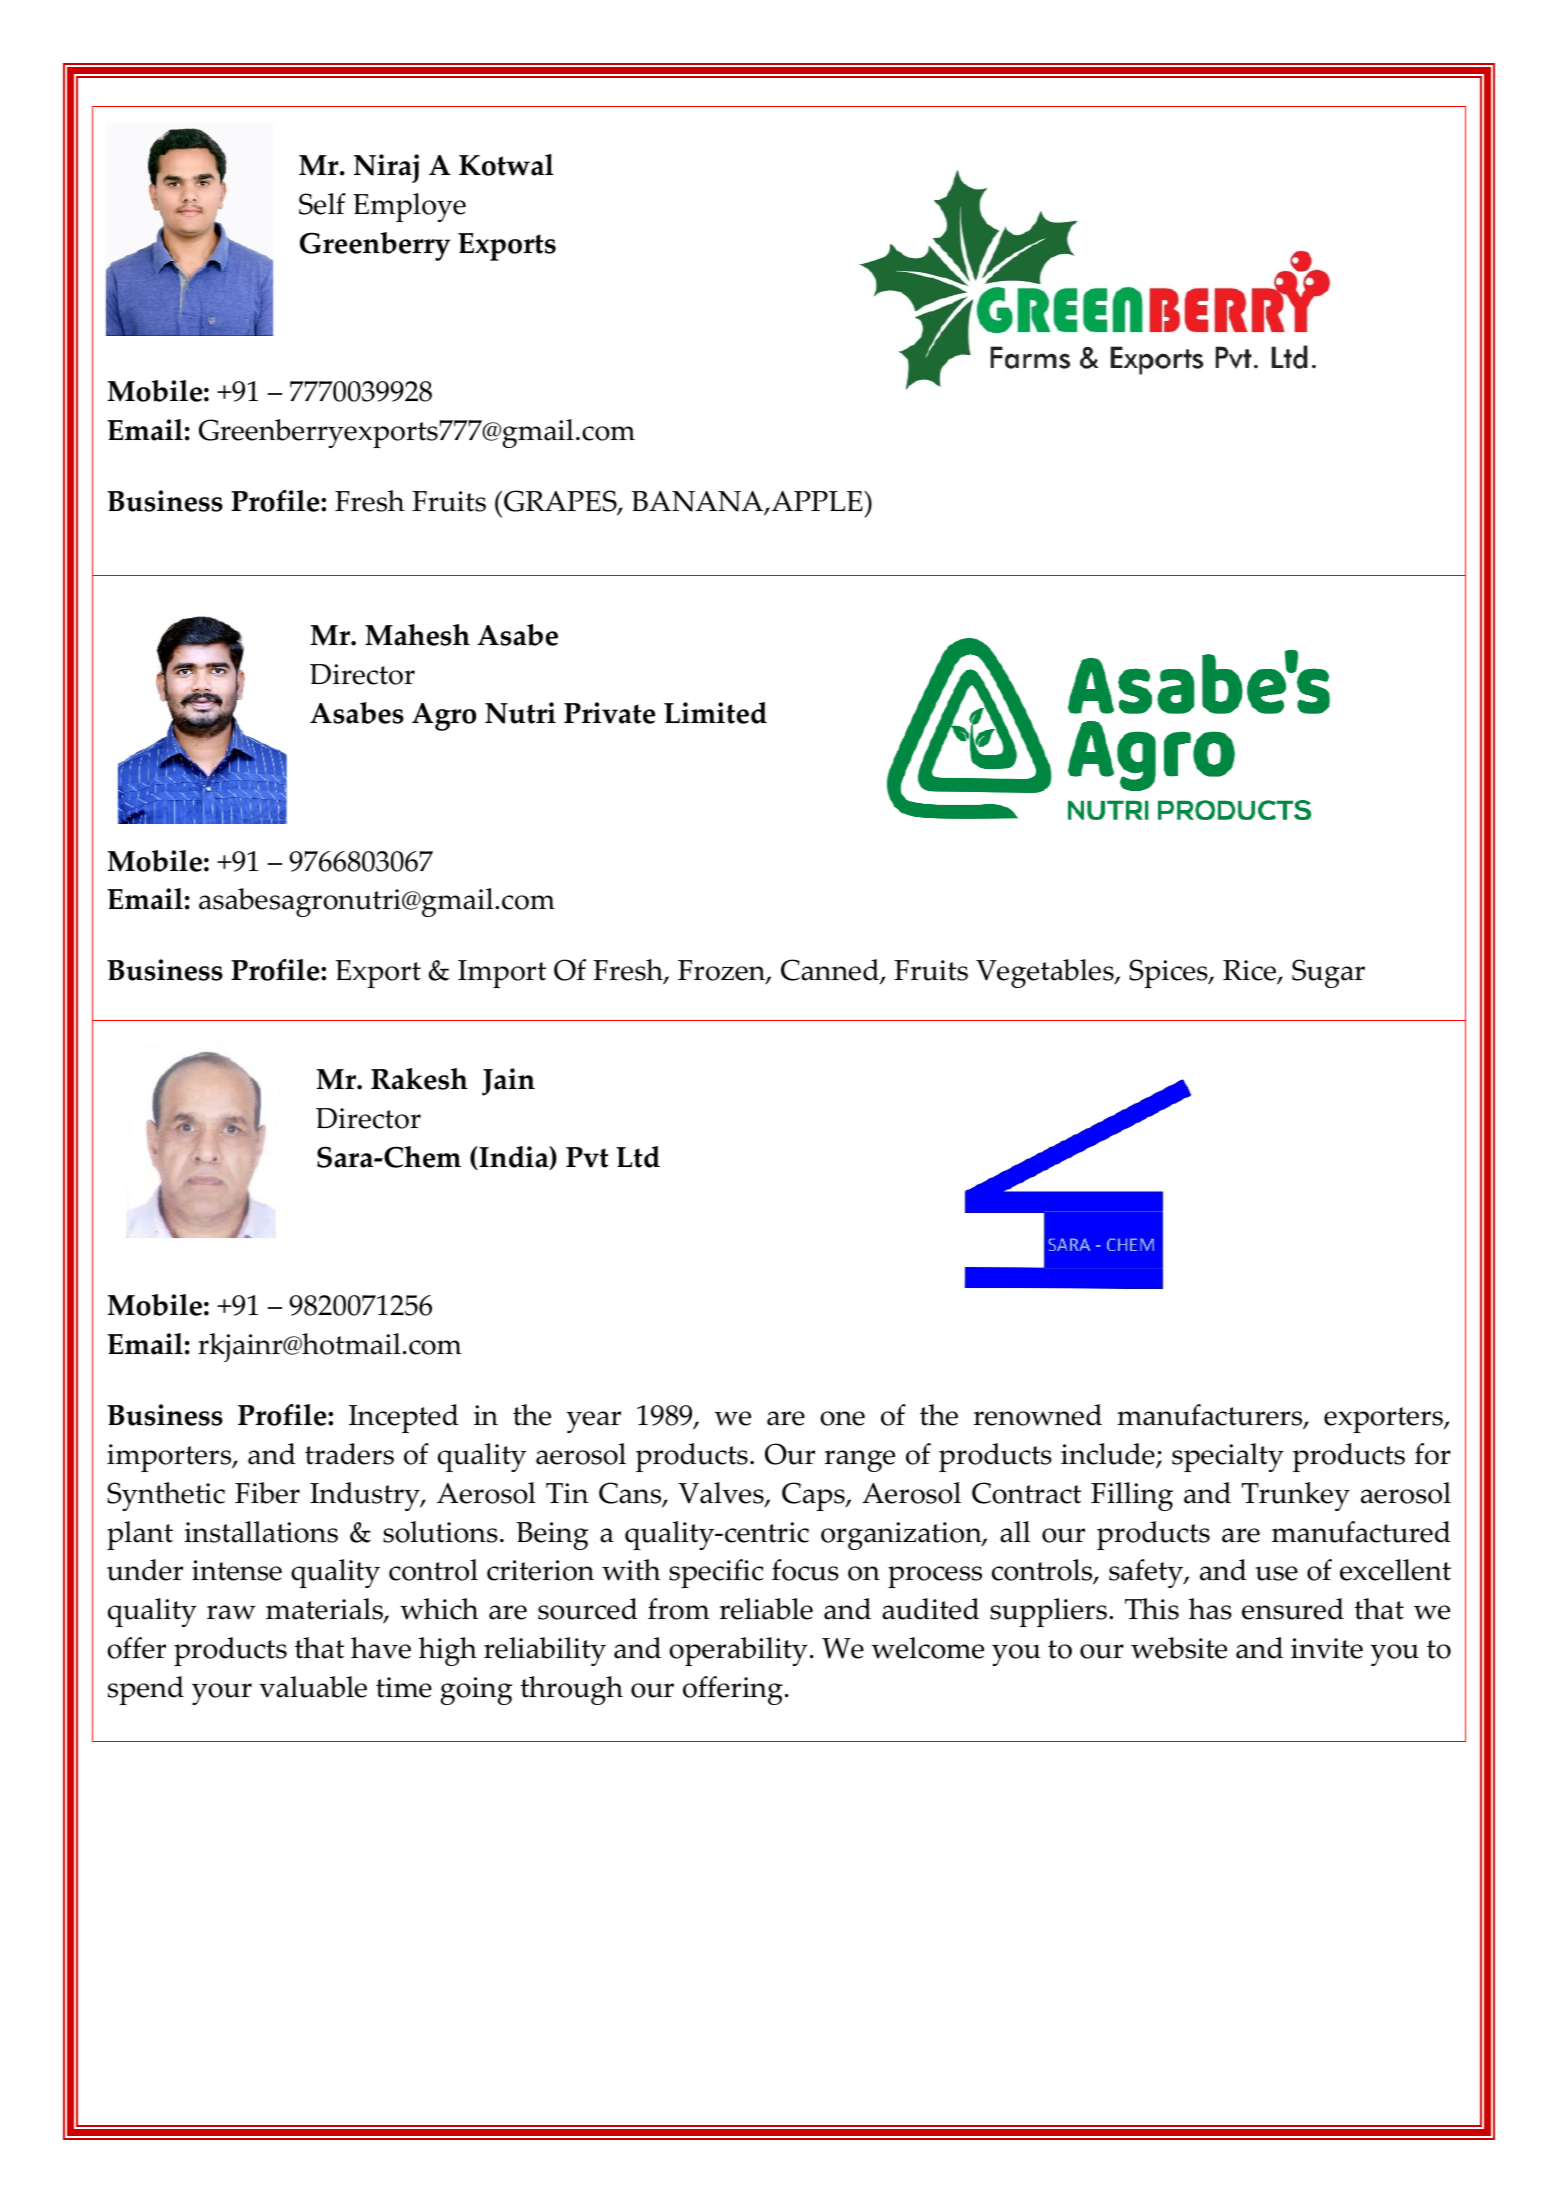  Describe the element at coordinates (1046, 973) in the document. I see `Vegetables` at that location.
